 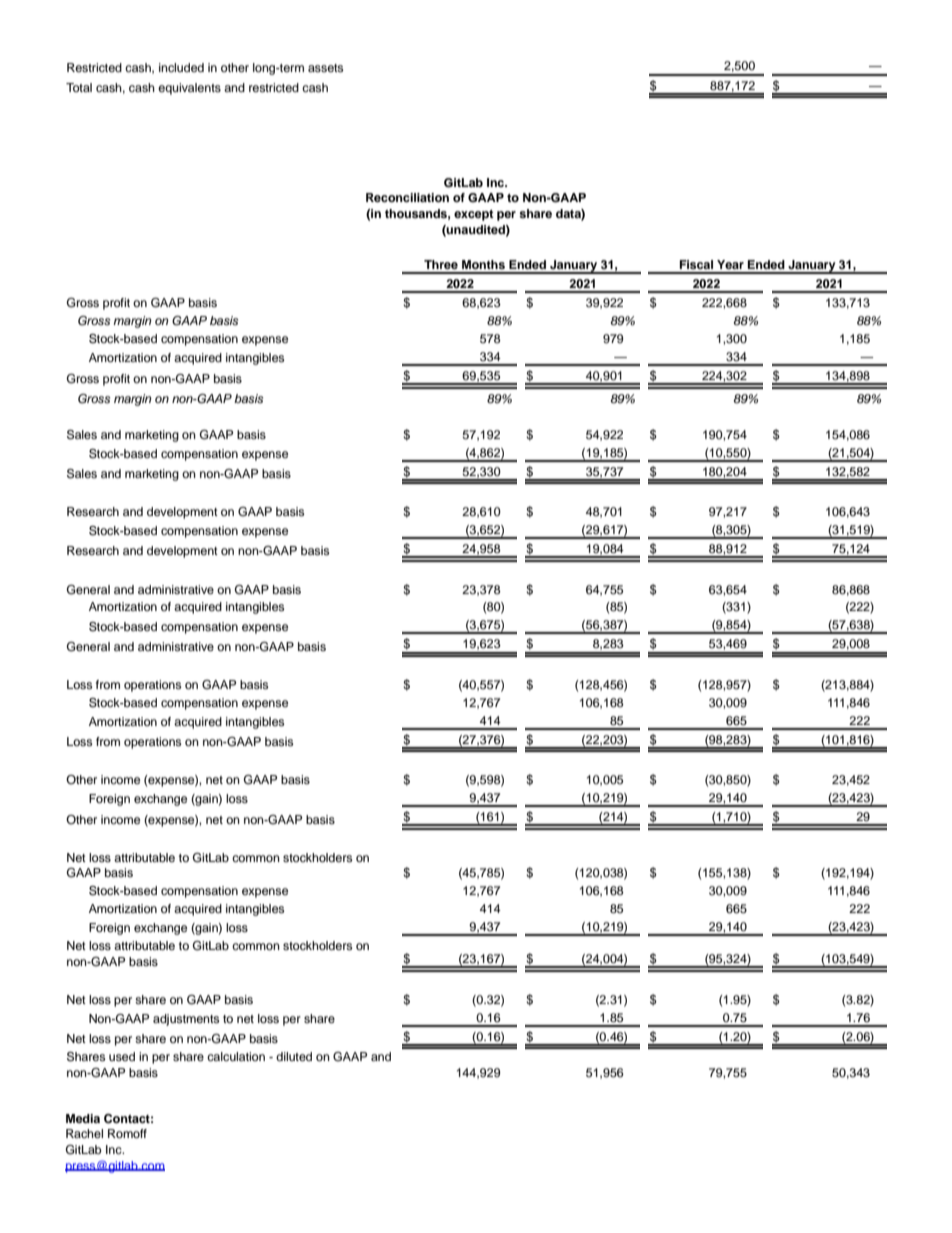 I want to click on calculation, so click(x=236, y=1056).
